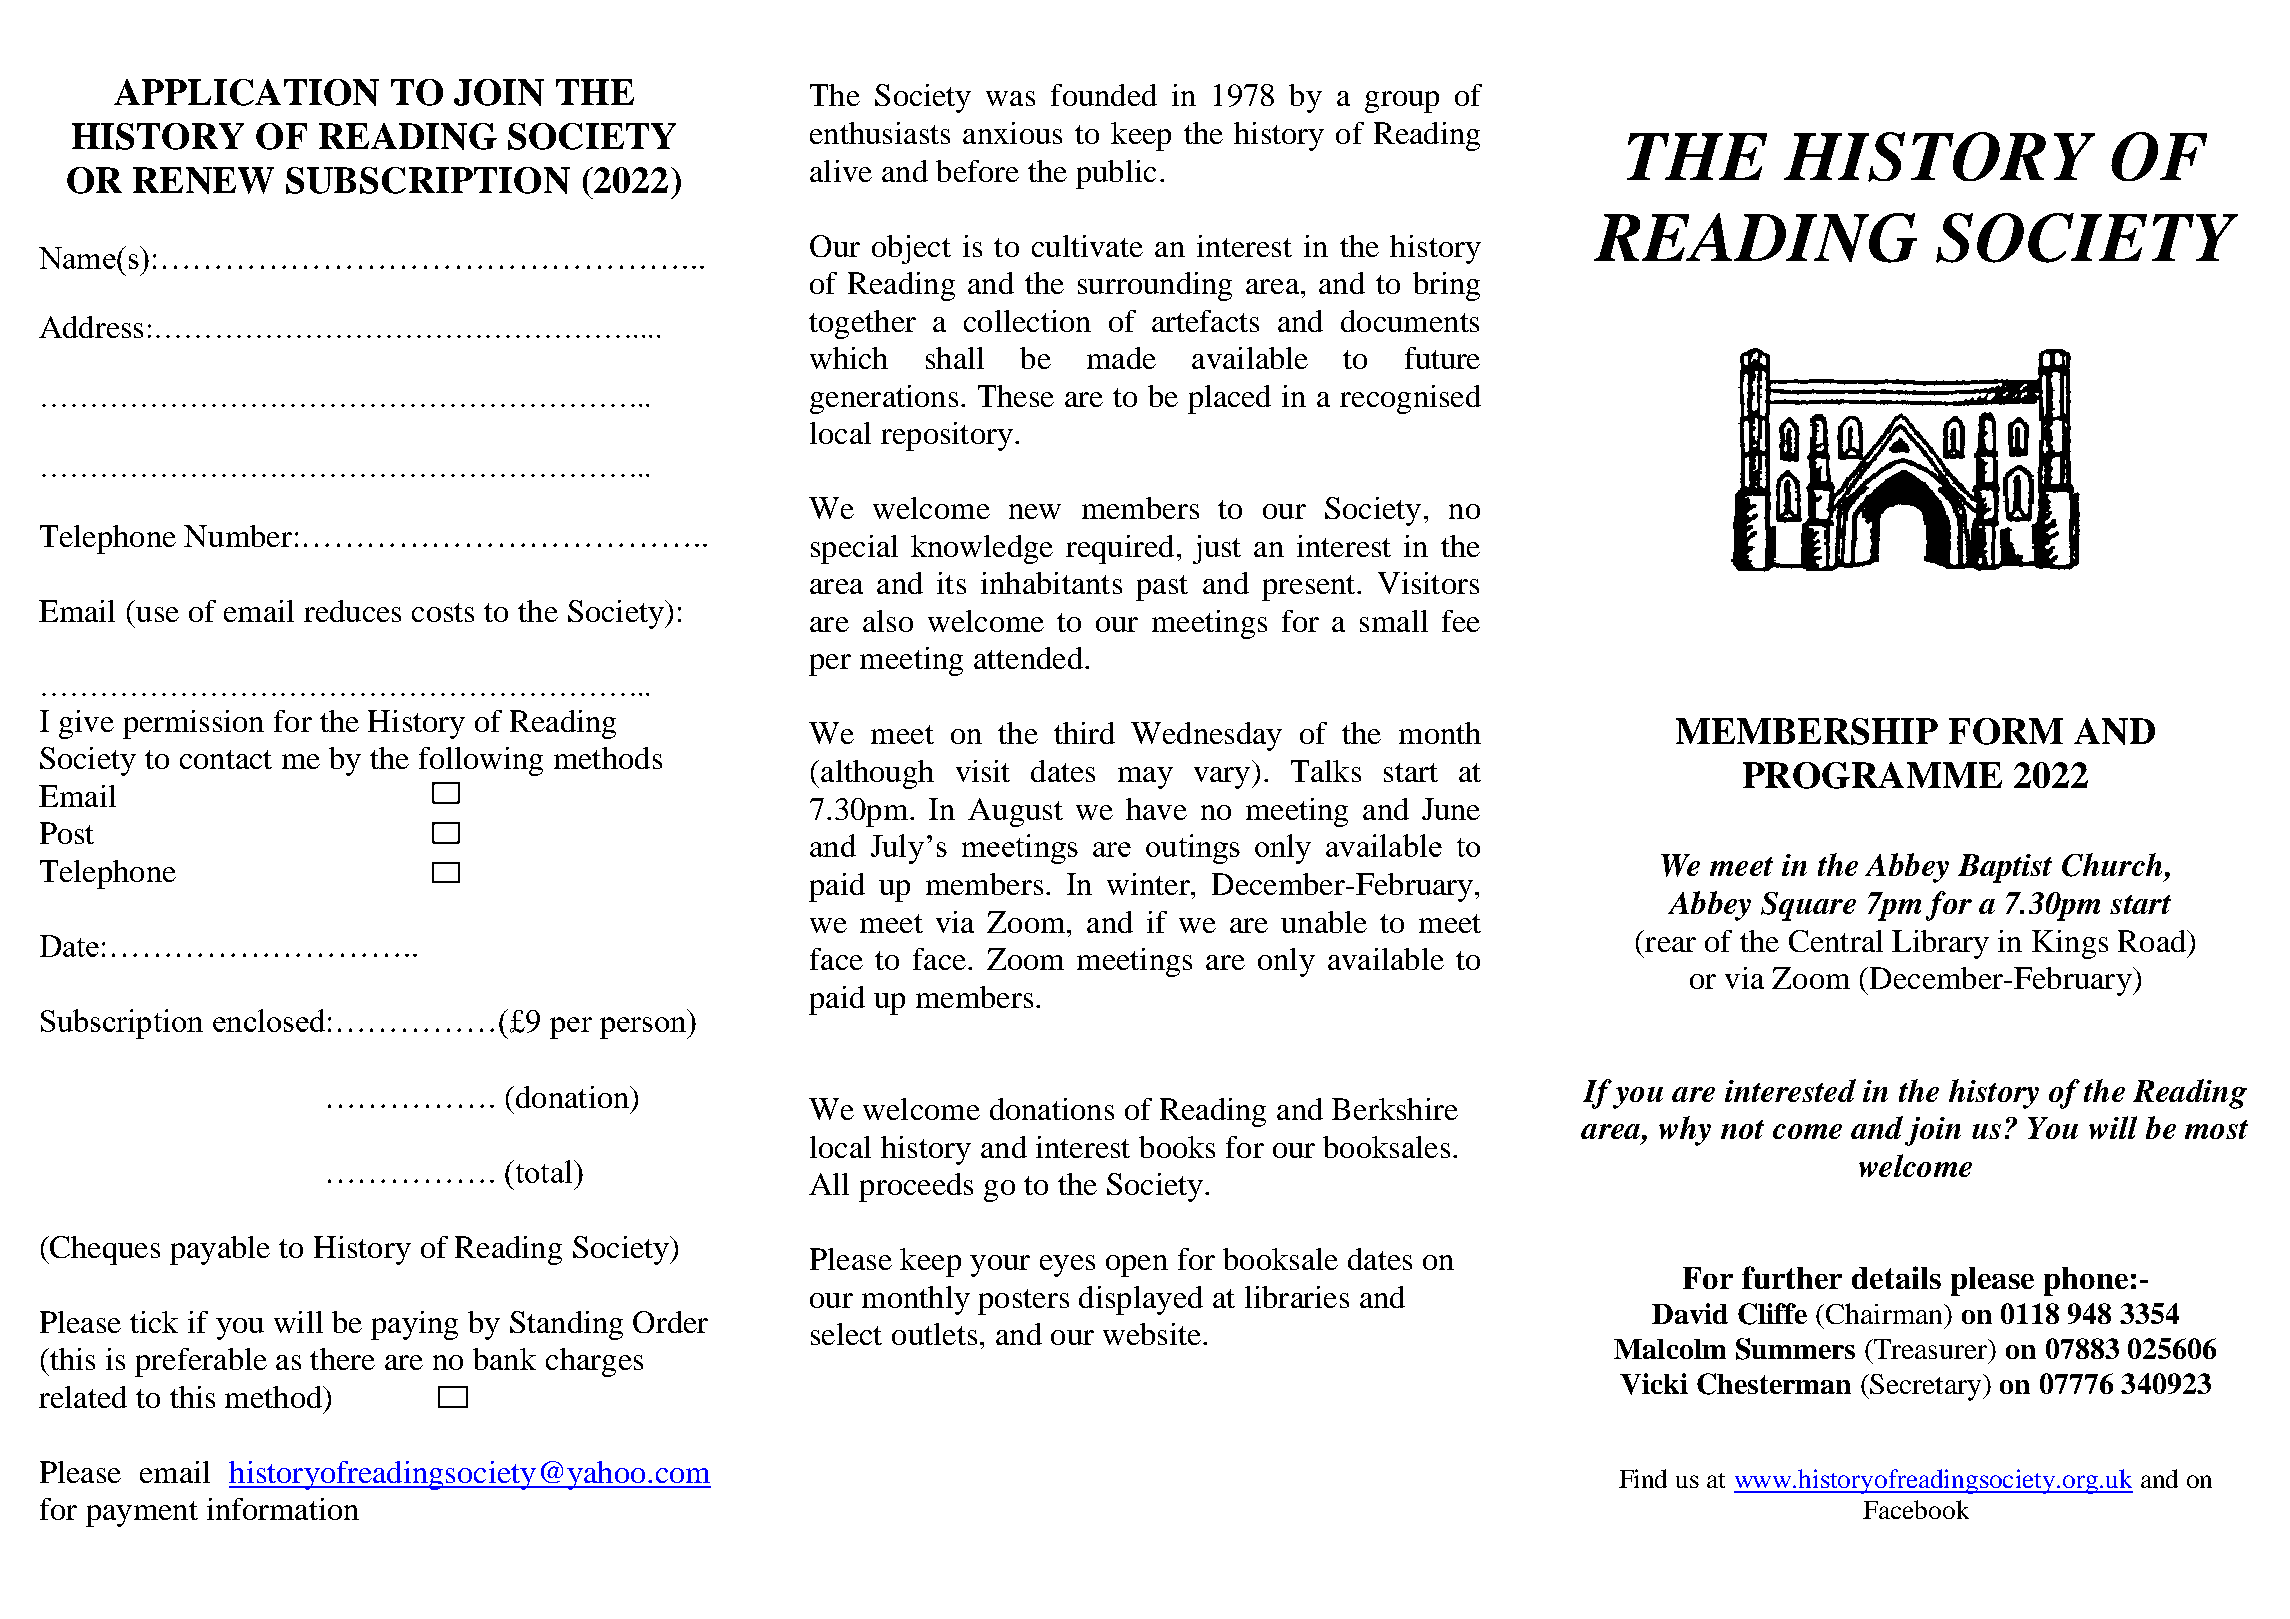 Image resolution: width=2290 pixels, height=1619 pixels. Describe the element at coordinates (142, 1514) in the document. I see `payment` at that location.
